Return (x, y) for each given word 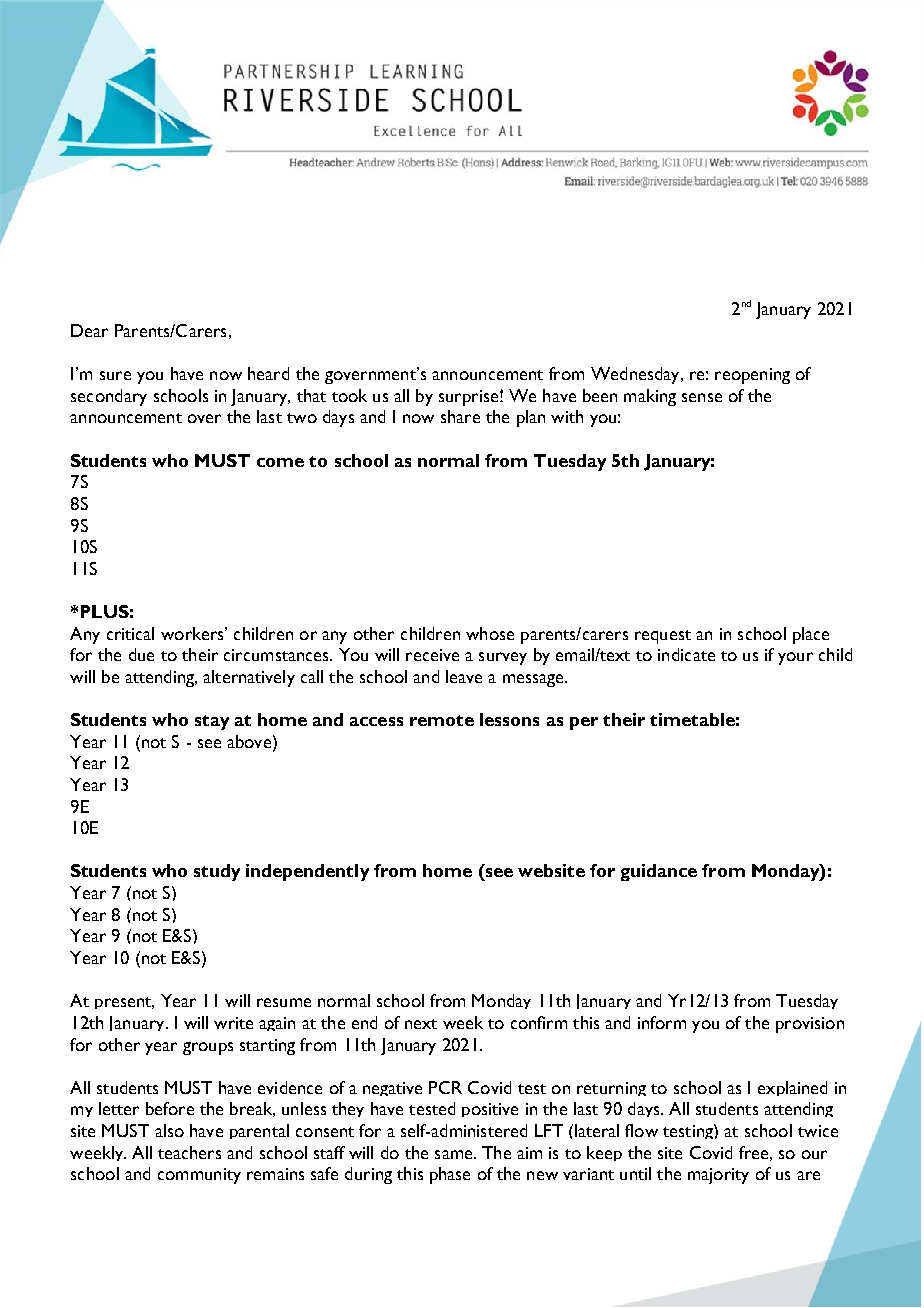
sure (115, 375)
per (584, 723)
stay (212, 722)
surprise (468, 398)
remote (442, 720)
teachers (189, 1152)
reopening (752, 376)
